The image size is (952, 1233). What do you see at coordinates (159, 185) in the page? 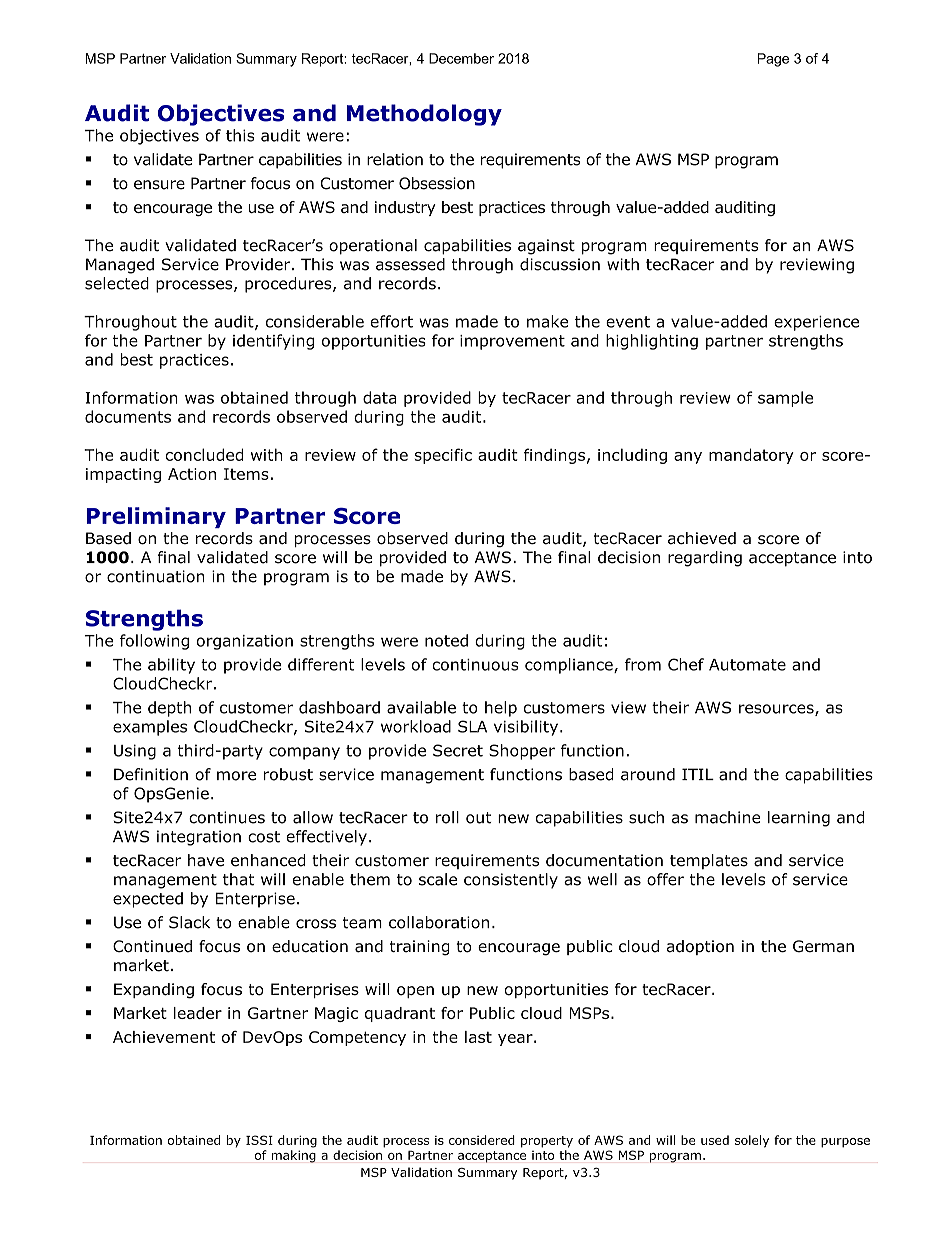
I see `ensure` at bounding box center [159, 185].
